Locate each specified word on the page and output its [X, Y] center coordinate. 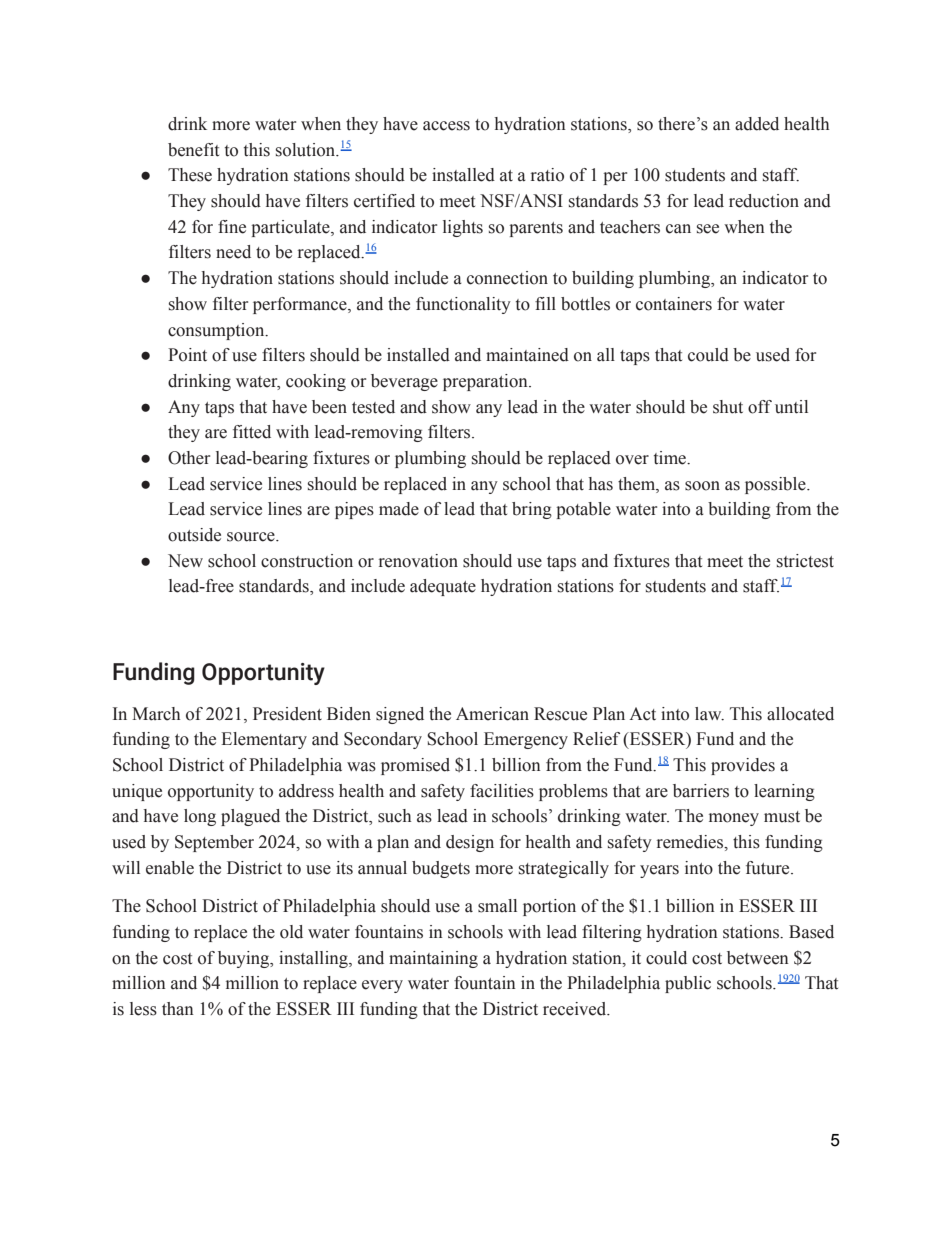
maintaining [433, 959]
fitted [252, 432]
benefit [193, 150]
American [492, 714]
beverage [404, 382]
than [178, 1009]
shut [728, 407]
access [446, 126]
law [709, 714]
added [757, 124]
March [156, 714]
